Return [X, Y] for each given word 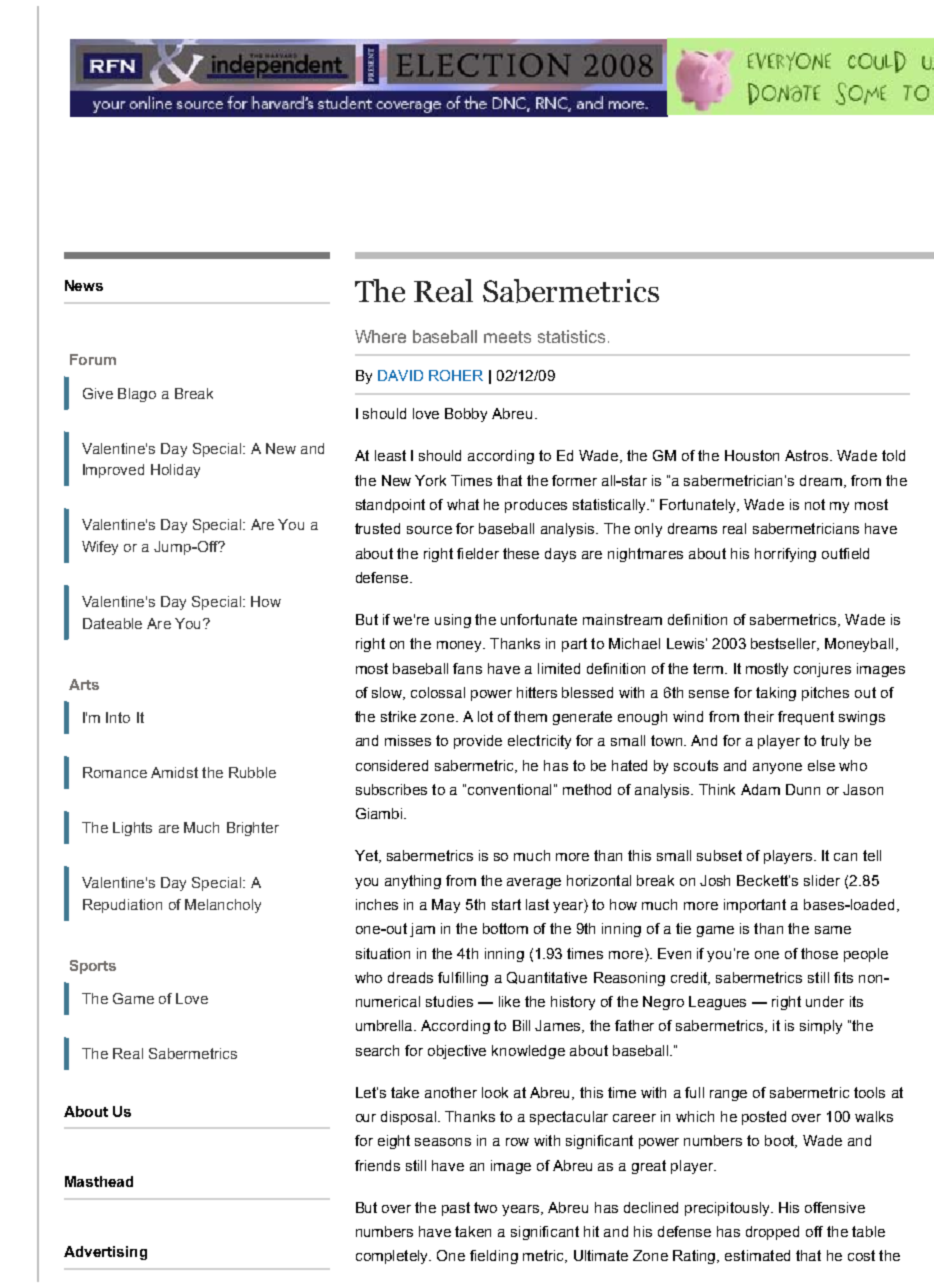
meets [507, 337]
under [825, 1001]
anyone [777, 768]
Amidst [174, 772]
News [84, 285]
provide [478, 742]
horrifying [785, 555]
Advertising [105, 1253]
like [509, 1001]
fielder [478, 553]
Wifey [100, 548]
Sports [93, 967]
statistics [571, 336]
